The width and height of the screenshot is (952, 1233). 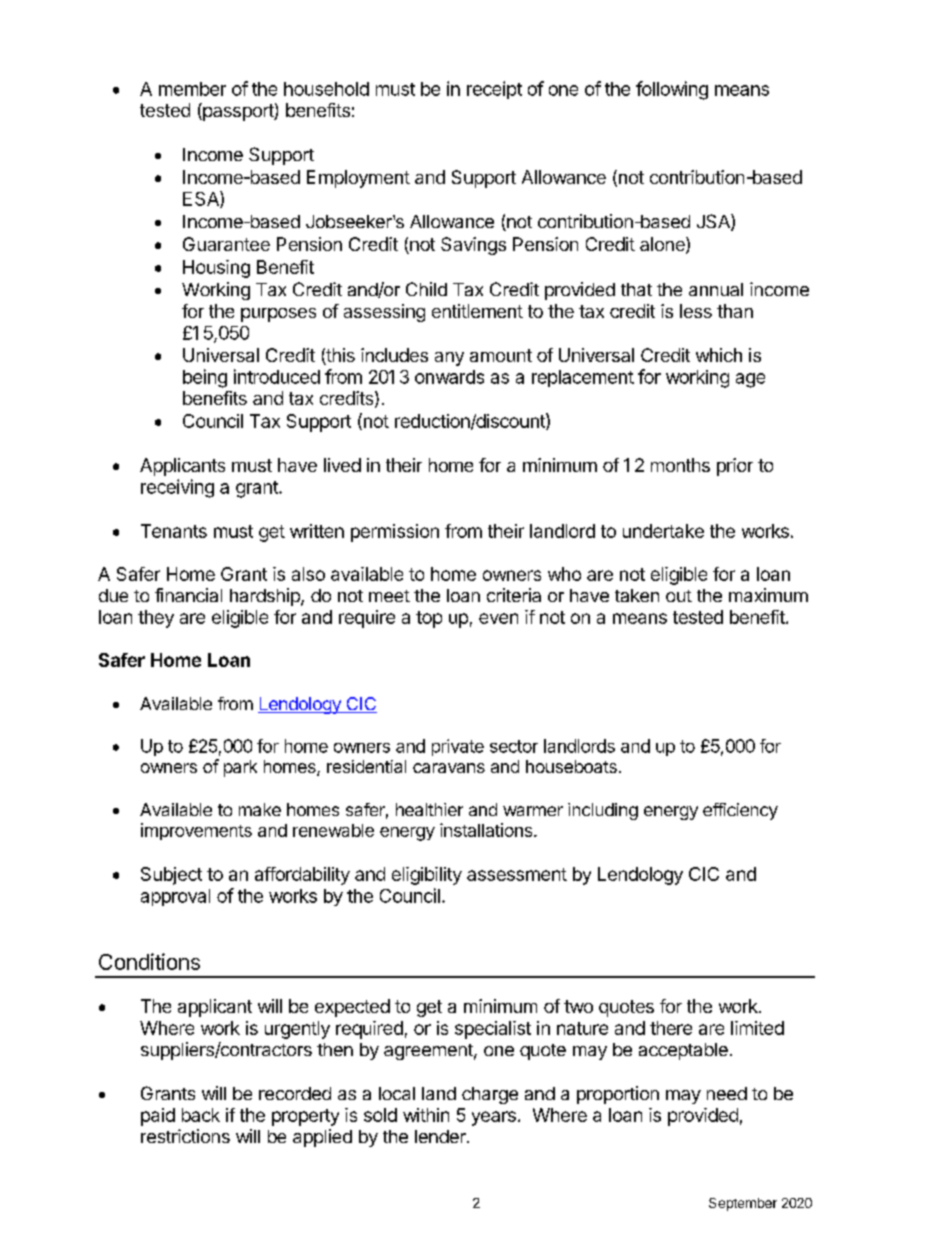 I want to click on receipt, so click(x=494, y=90).
